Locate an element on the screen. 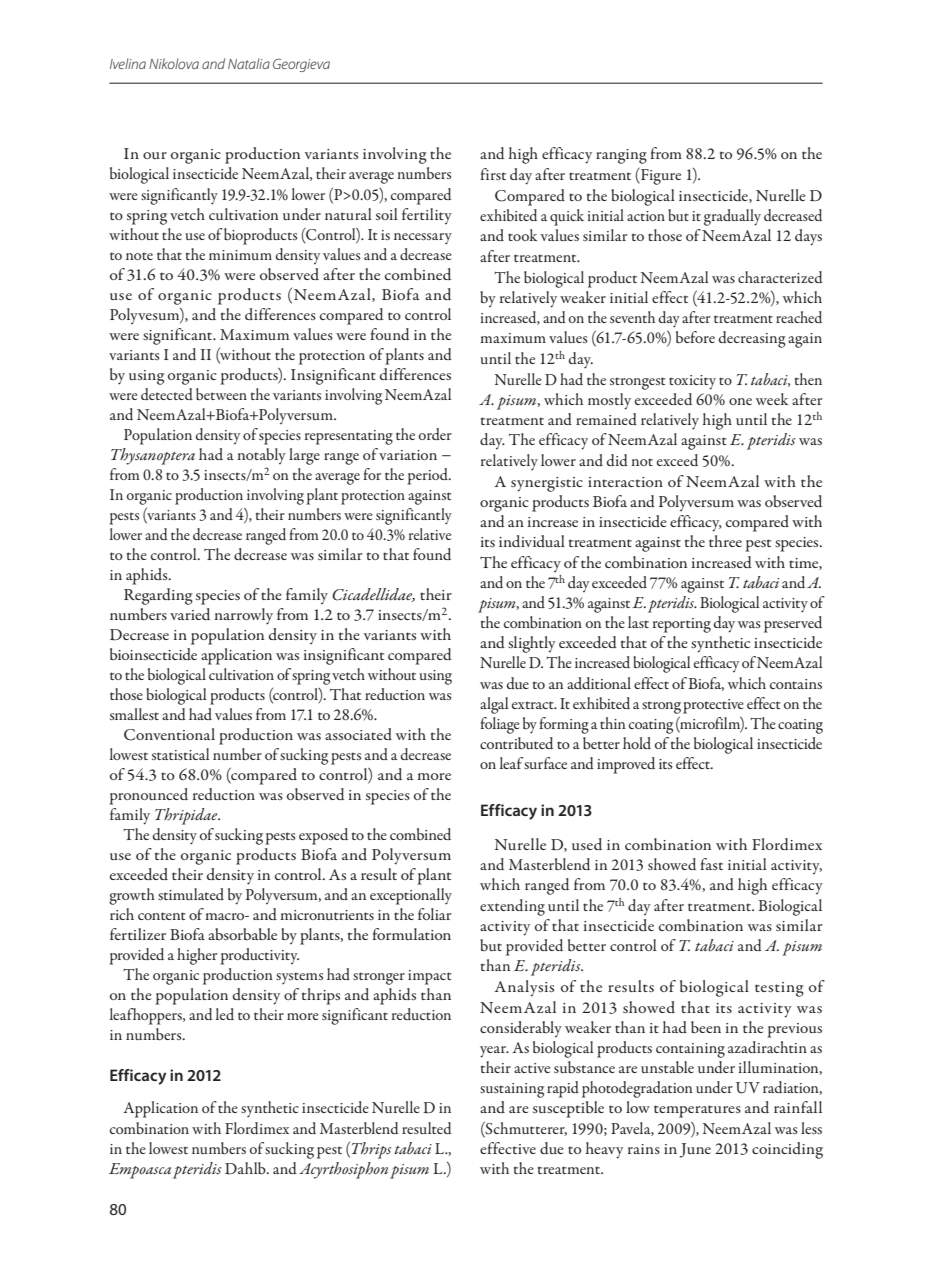  reporting is located at coordinates (682, 625).
